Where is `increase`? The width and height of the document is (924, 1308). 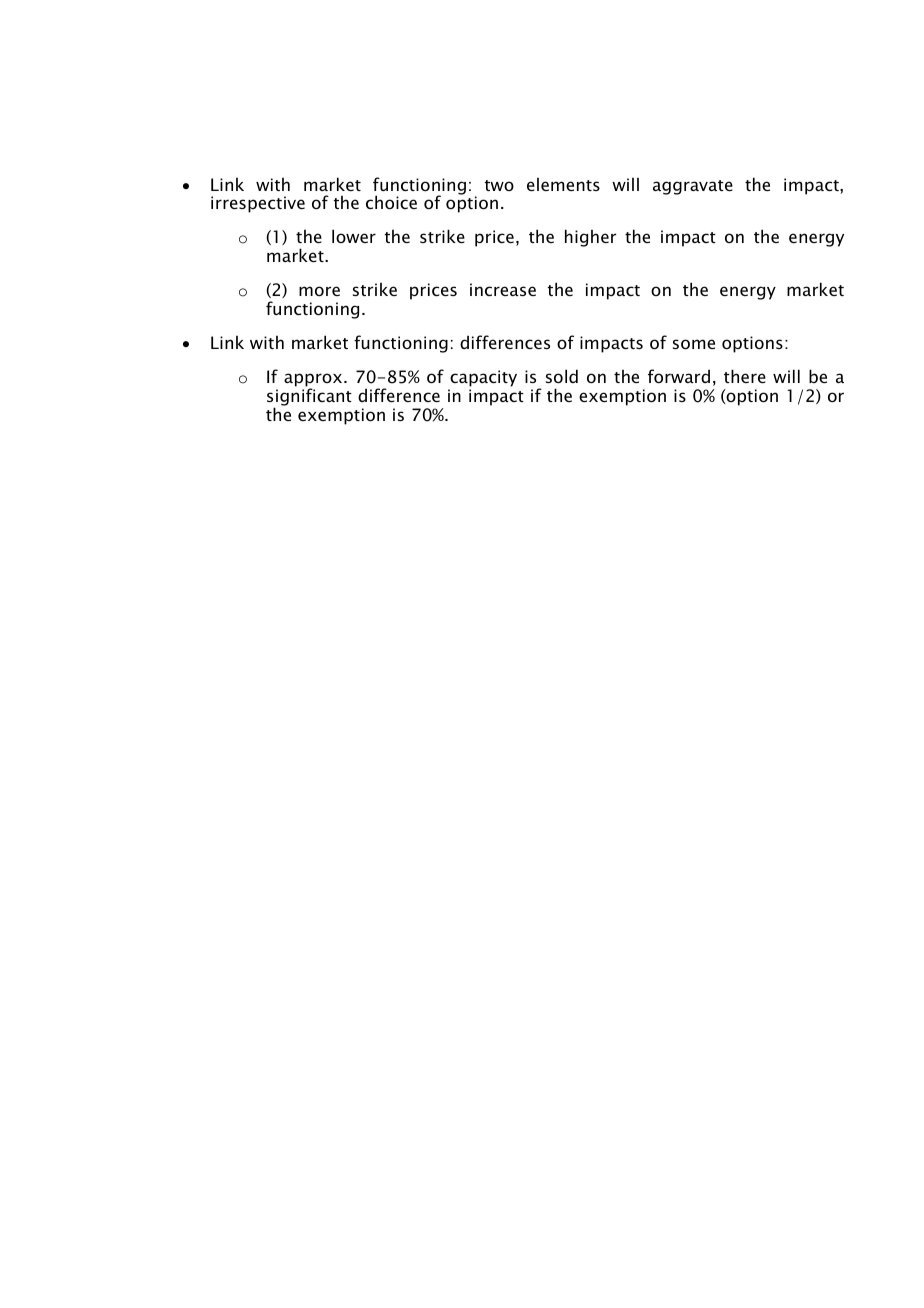
increase is located at coordinates (503, 289).
